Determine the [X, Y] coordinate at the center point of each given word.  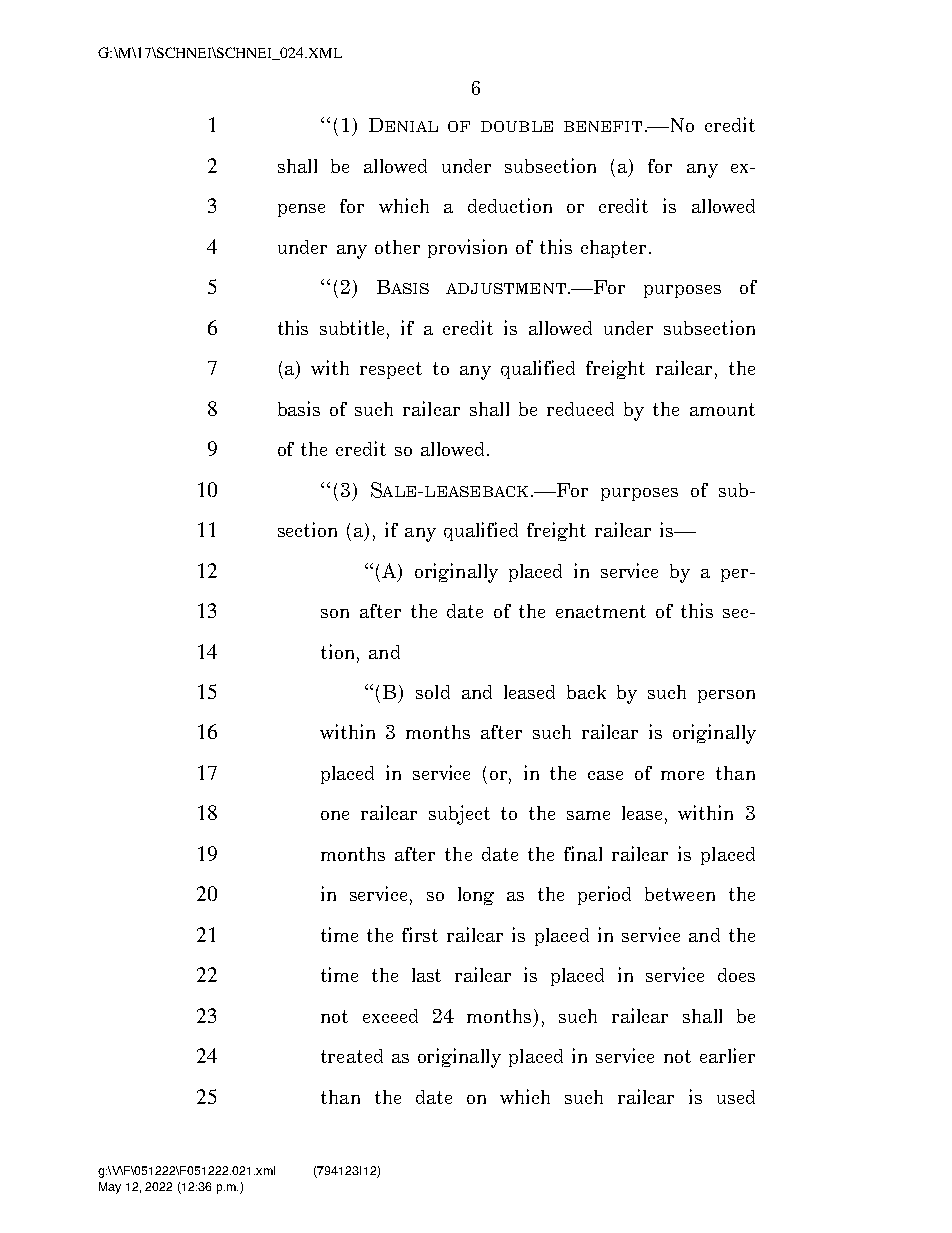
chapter [613, 249]
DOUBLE [517, 126]
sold [433, 692]
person [726, 696]
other [397, 247]
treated [352, 1056]
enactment [601, 611]
